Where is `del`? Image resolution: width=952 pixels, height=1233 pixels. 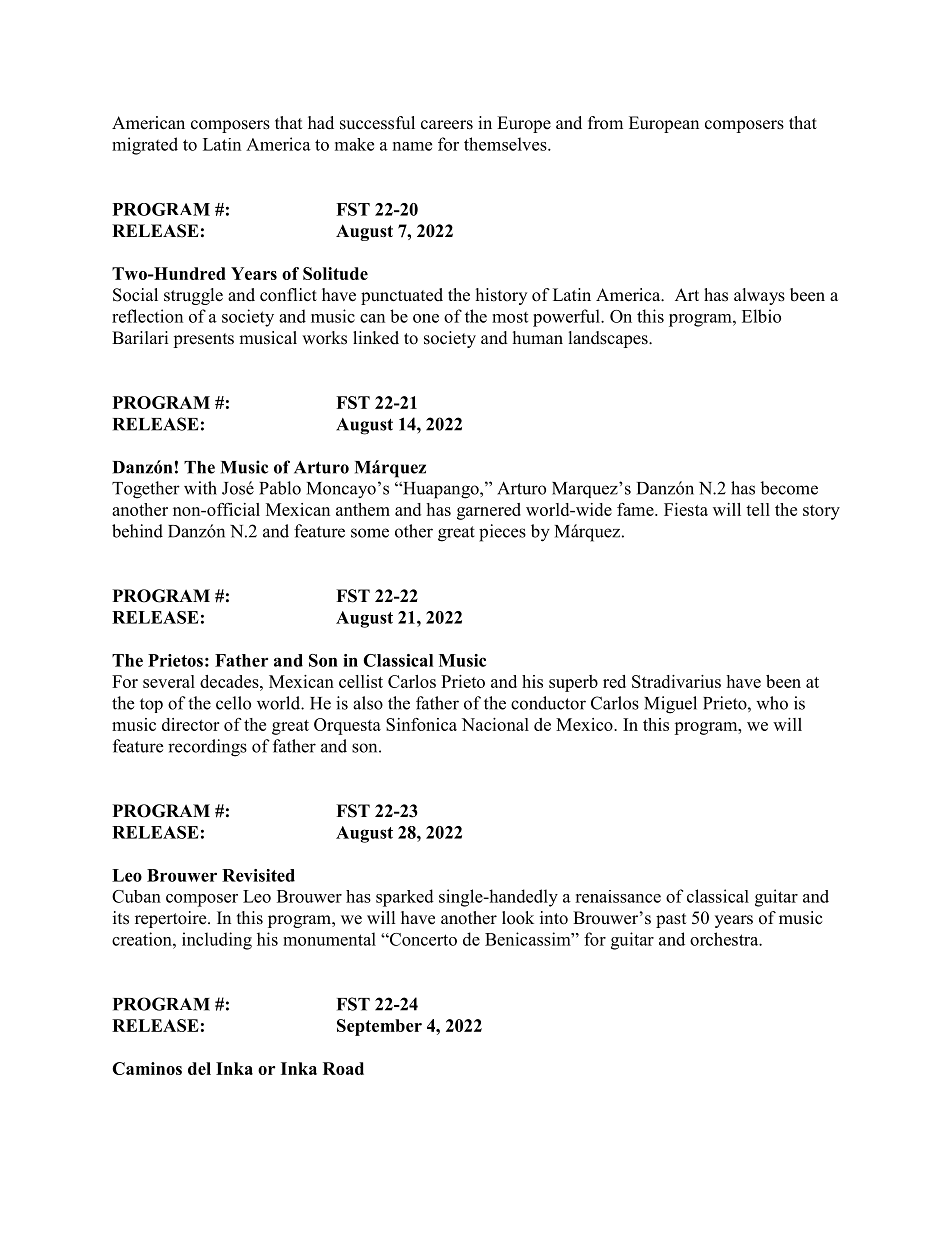 del is located at coordinates (199, 1068).
